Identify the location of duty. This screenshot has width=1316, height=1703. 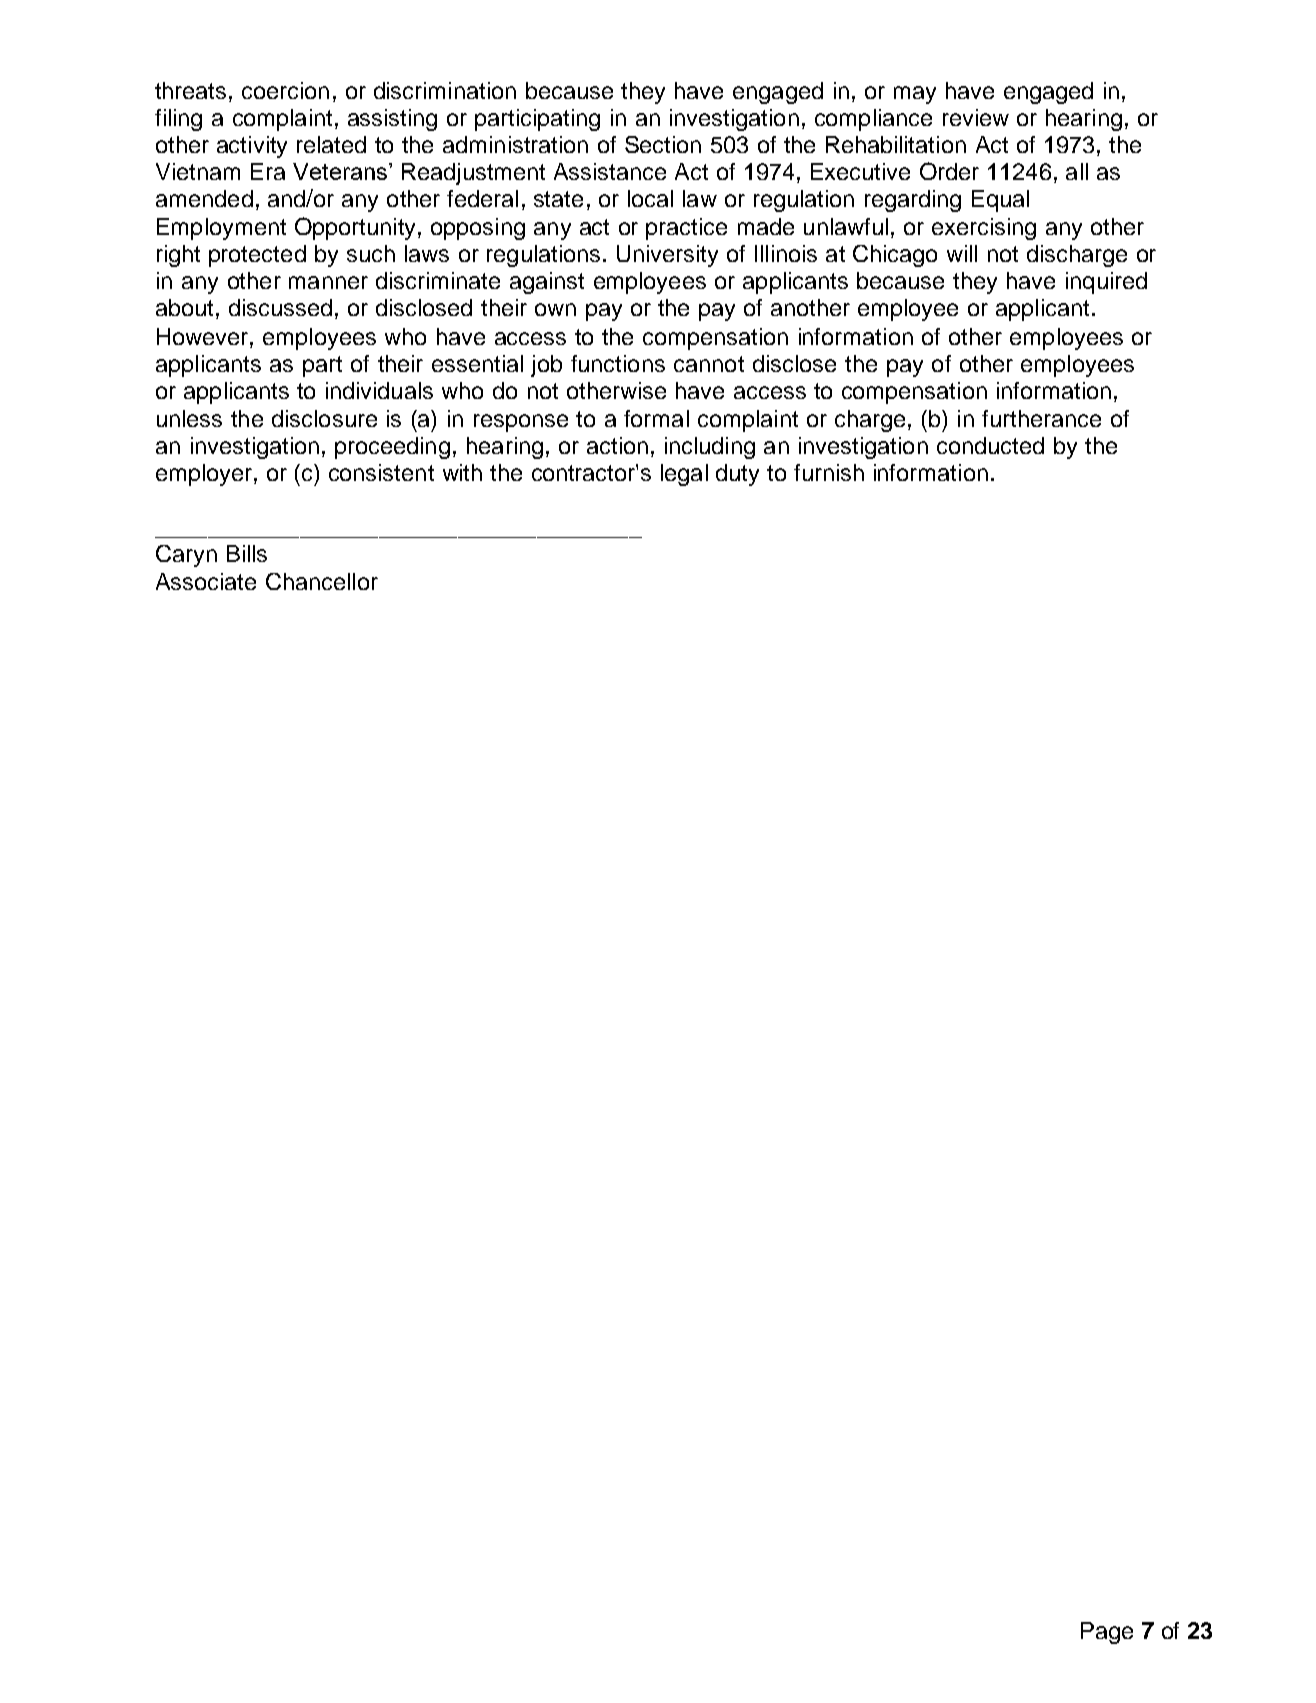
(737, 475).
